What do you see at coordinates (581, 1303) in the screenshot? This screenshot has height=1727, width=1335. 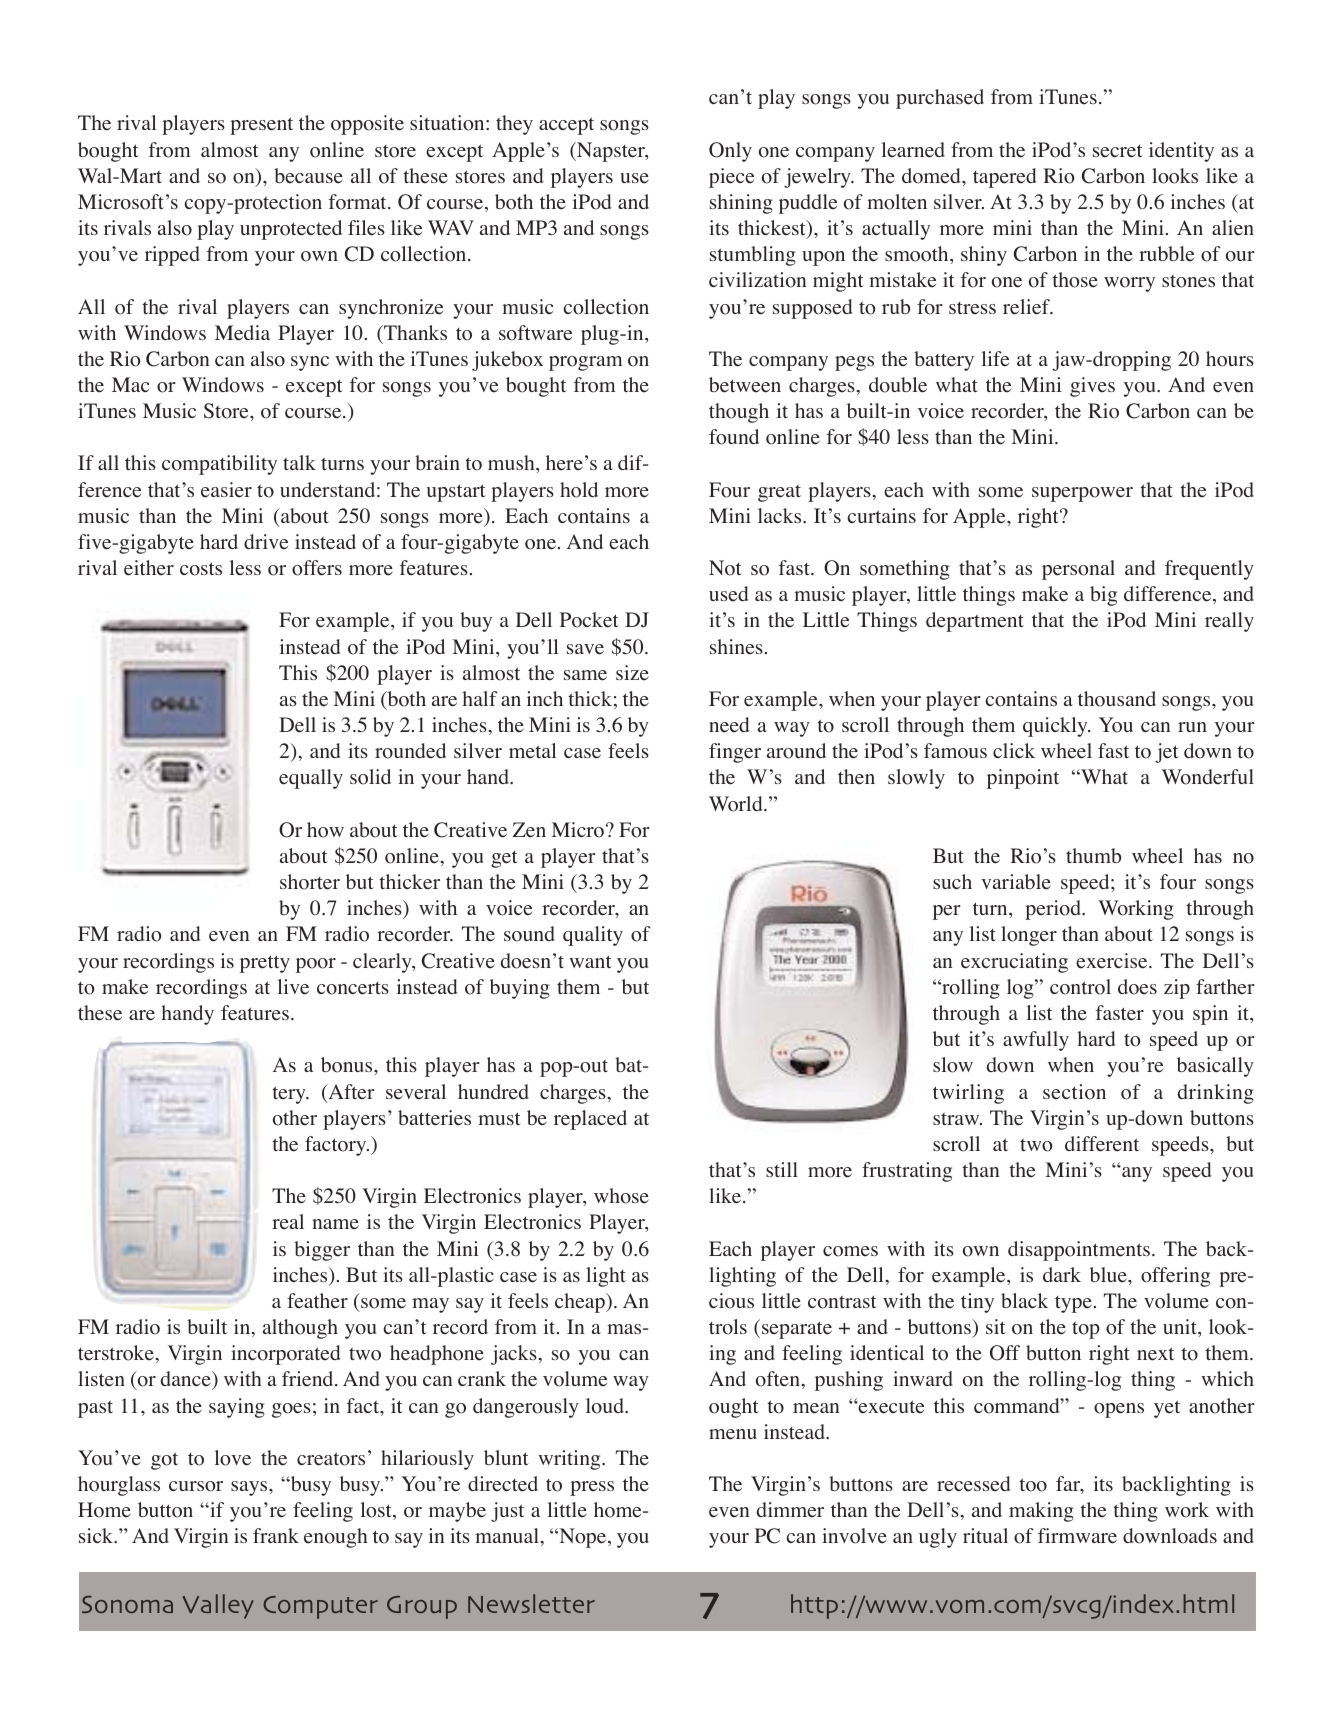 I see `cheap` at bounding box center [581, 1303].
